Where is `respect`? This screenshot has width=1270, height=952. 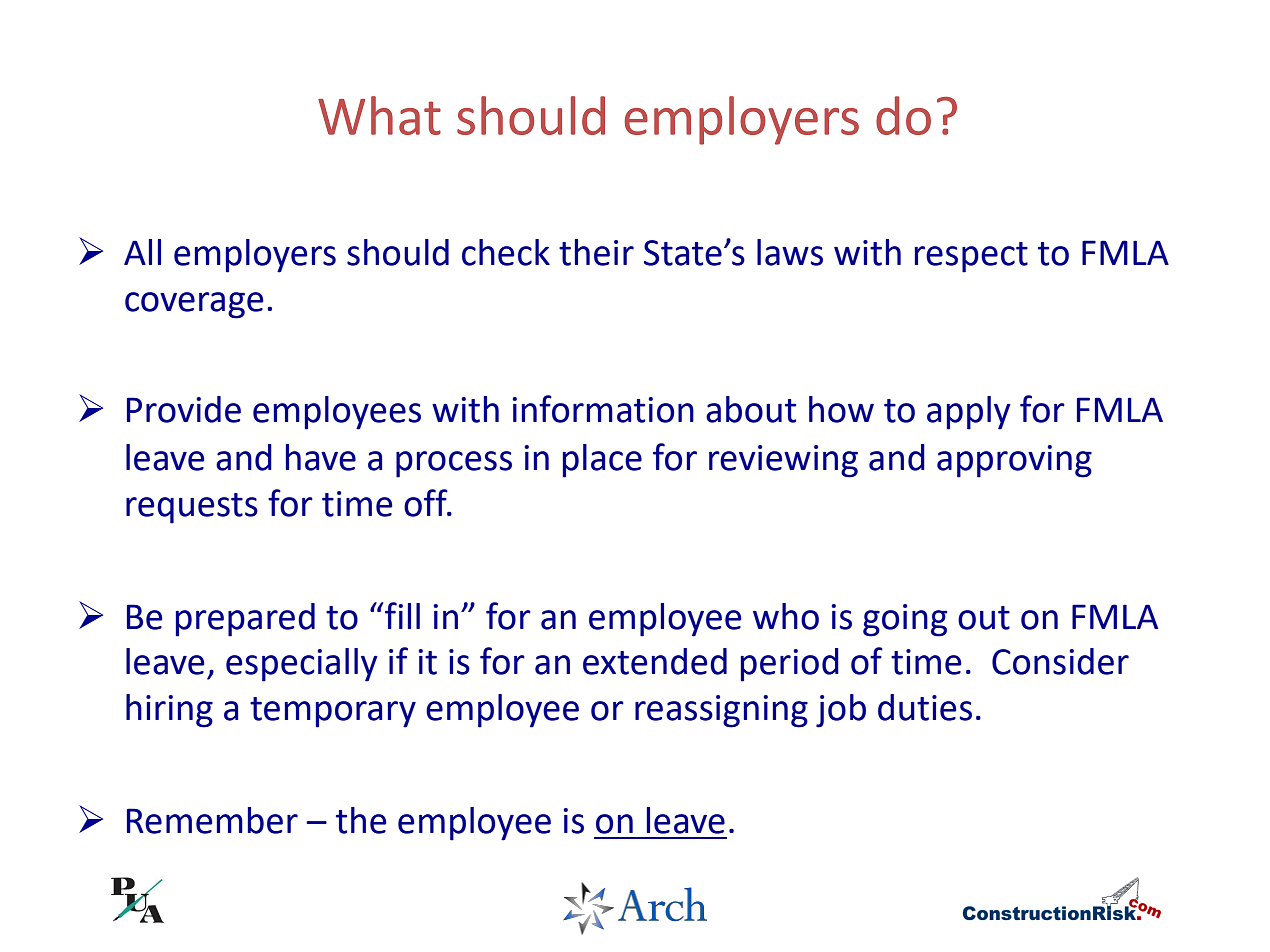 respect is located at coordinates (971, 257).
